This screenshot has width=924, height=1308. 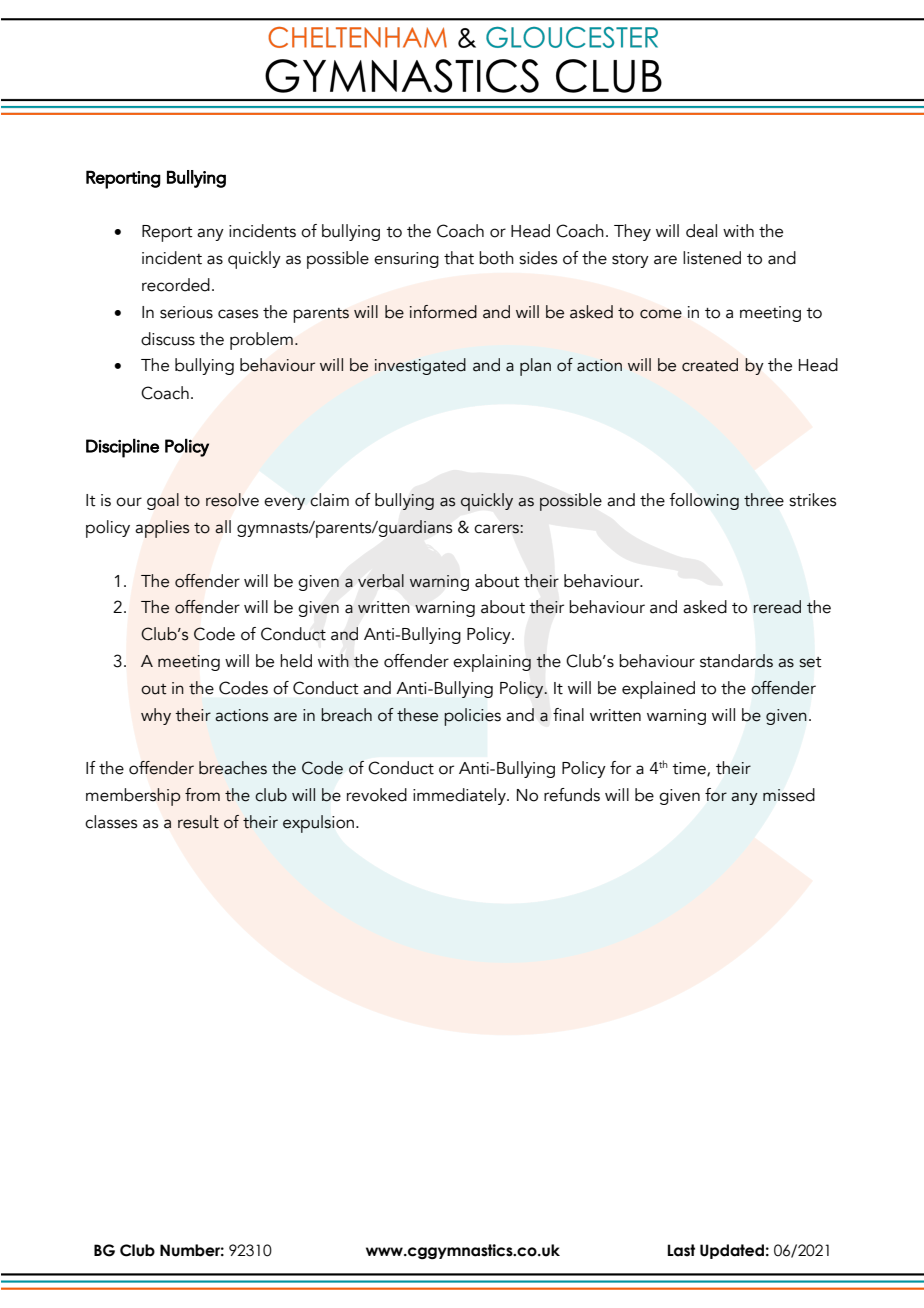 I want to click on result, so click(x=198, y=822).
